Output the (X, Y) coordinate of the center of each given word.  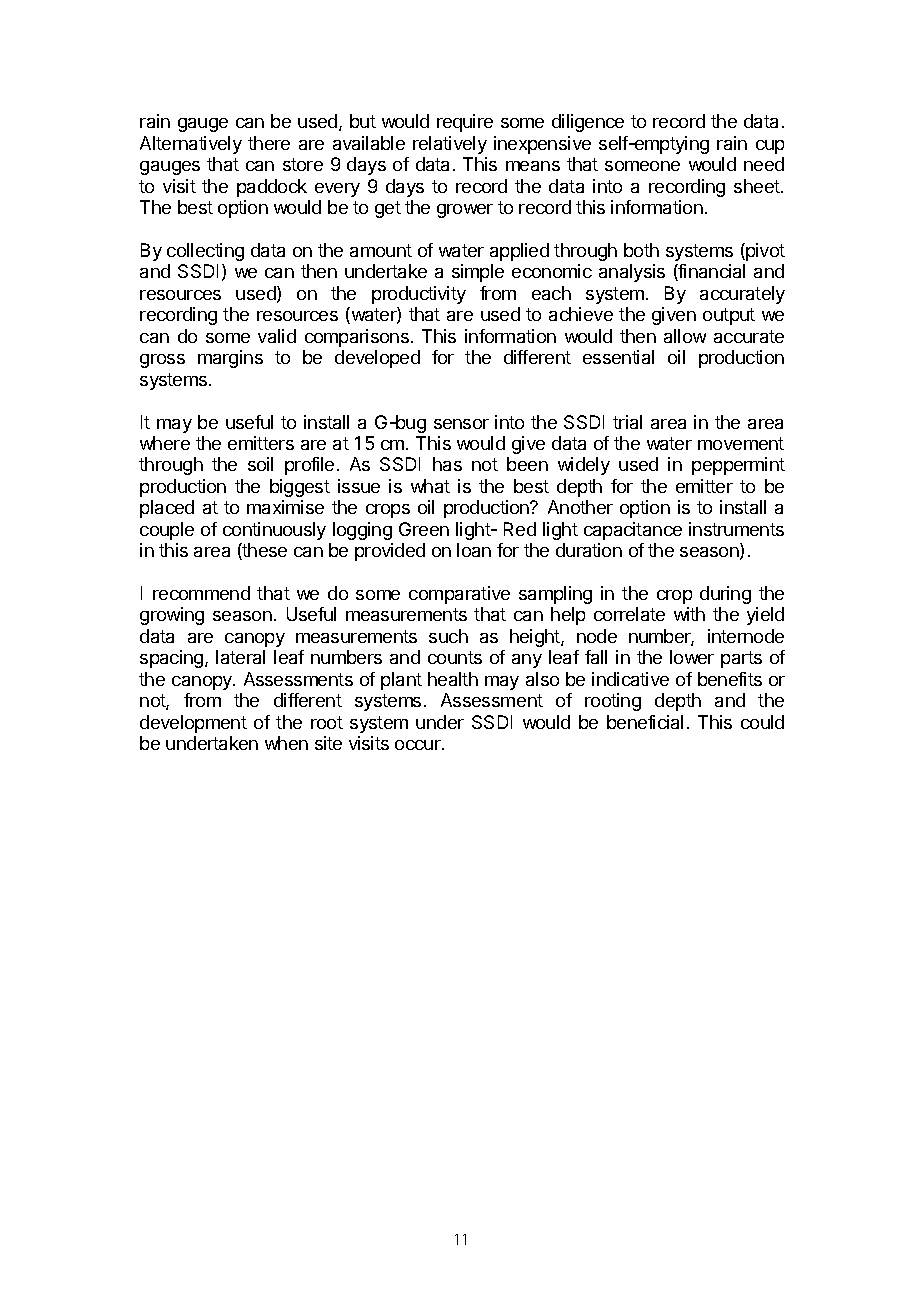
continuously (274, 531)
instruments (736, 529)
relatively (450, 145)
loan (474, 550)
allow (685, 336)
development (193, 724)
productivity (419, 295)
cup (770, 147)
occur (419, 745)
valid (277, 336)
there (269, 143)
